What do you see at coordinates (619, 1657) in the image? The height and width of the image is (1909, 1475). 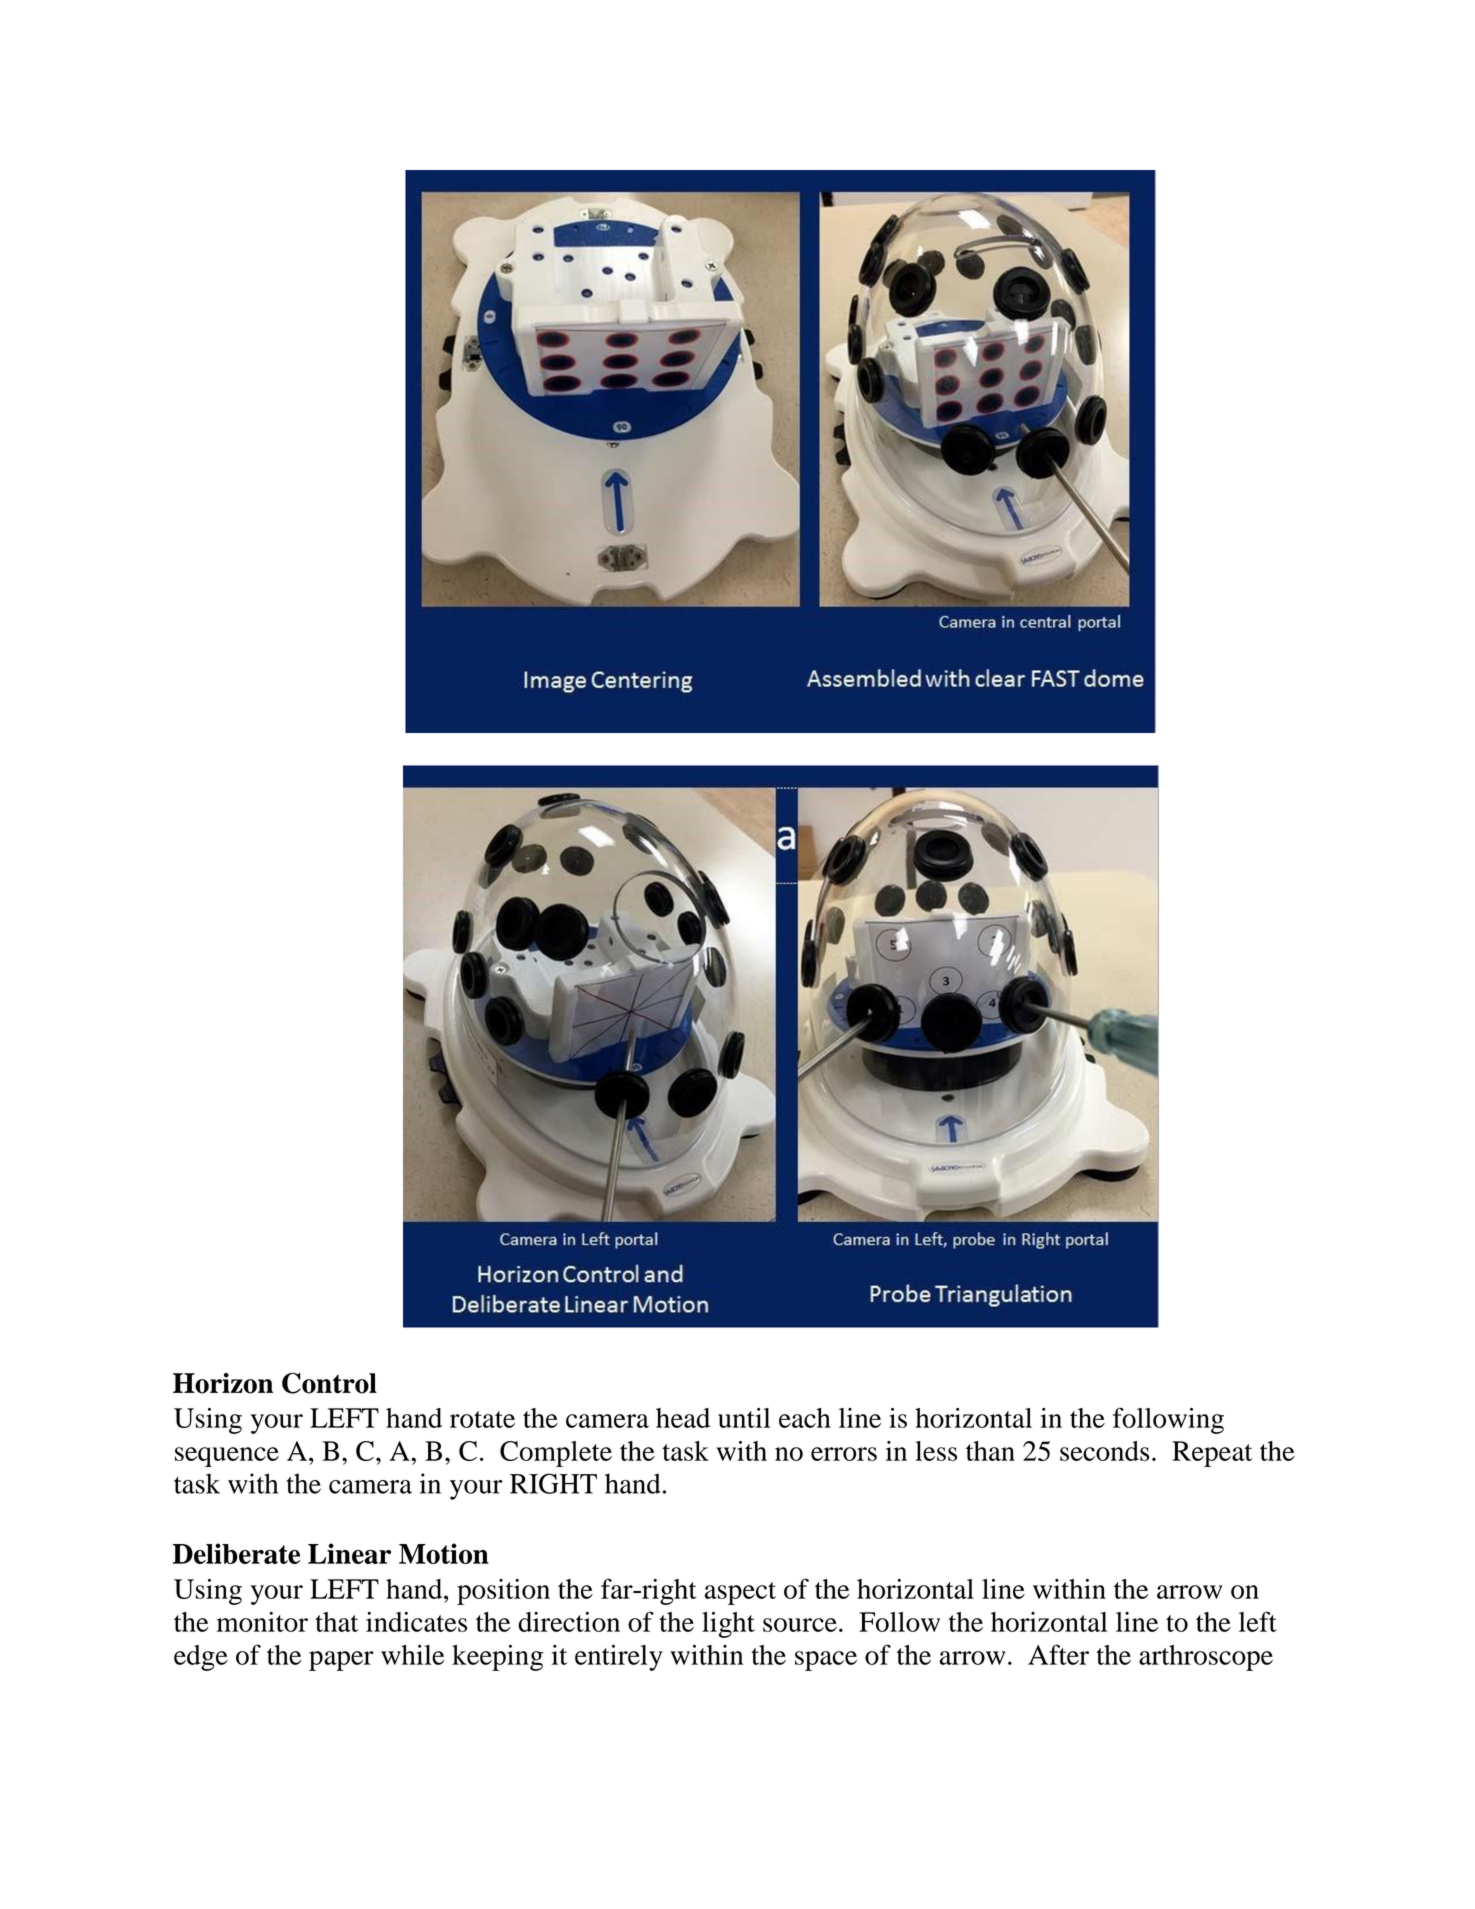 I see `entirely` at bounding box center [619, 1657].
